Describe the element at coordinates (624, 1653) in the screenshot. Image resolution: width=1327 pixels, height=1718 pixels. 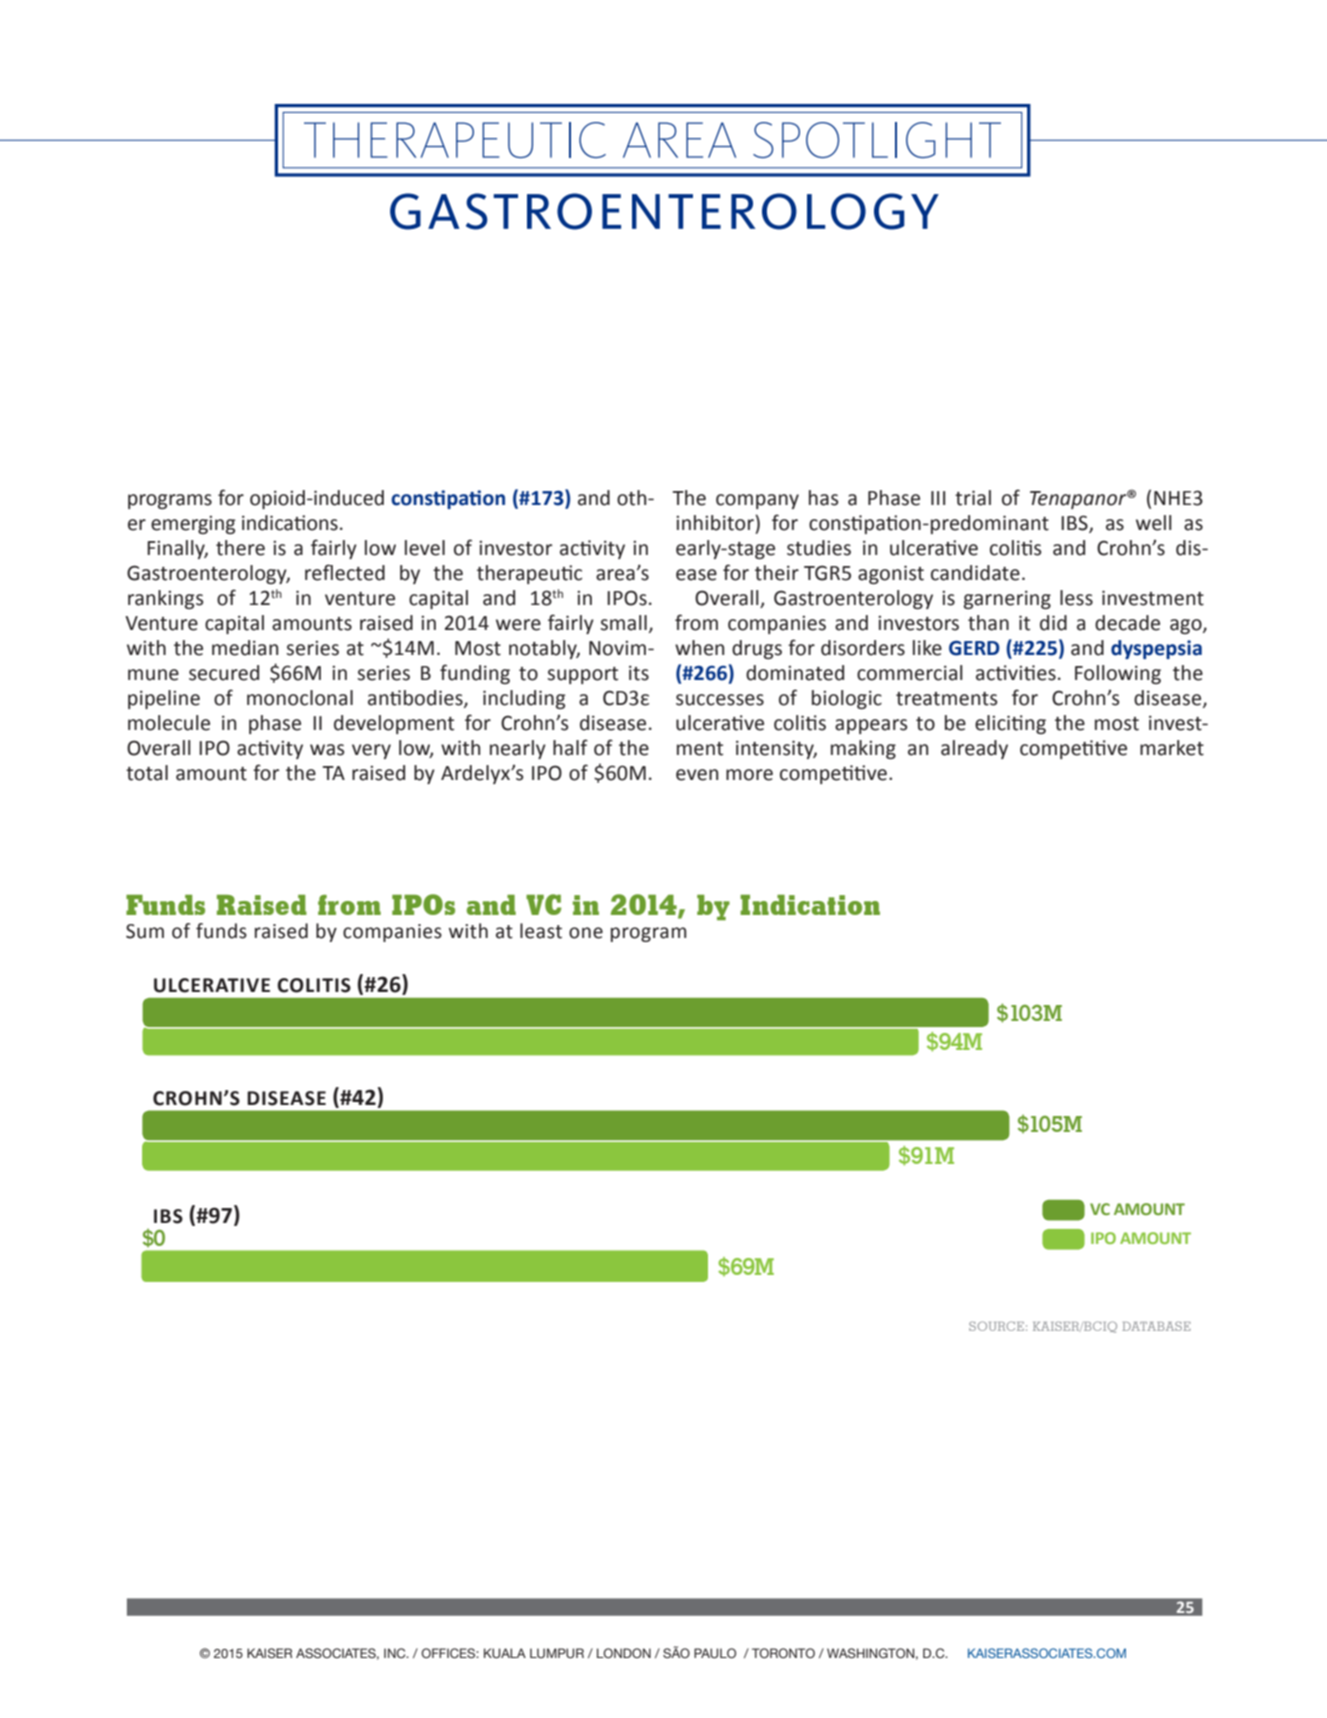
I see `LONDON` at that location.
